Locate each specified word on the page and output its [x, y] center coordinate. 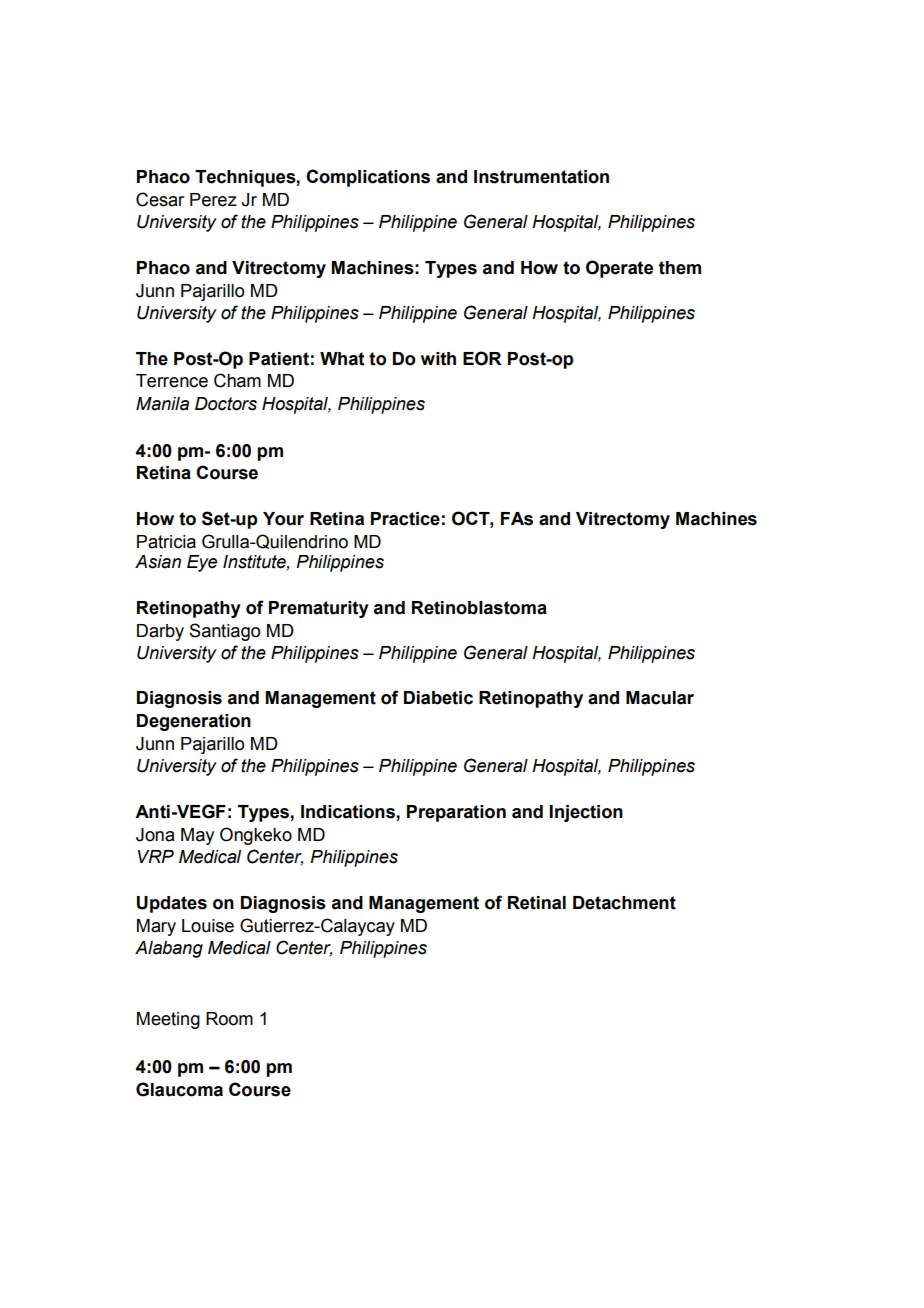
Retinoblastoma [479, 608]
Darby [160, 632]
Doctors [226, 404]
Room [229, 1019]
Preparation [456, 813]
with [438, 359]
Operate [619, 269]
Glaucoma [179, 1089]
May [197, 836]
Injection [586, 813]
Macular [660, 698]
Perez [213, 200]
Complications [368, 178]
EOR [482, 358]
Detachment [624, 903]
